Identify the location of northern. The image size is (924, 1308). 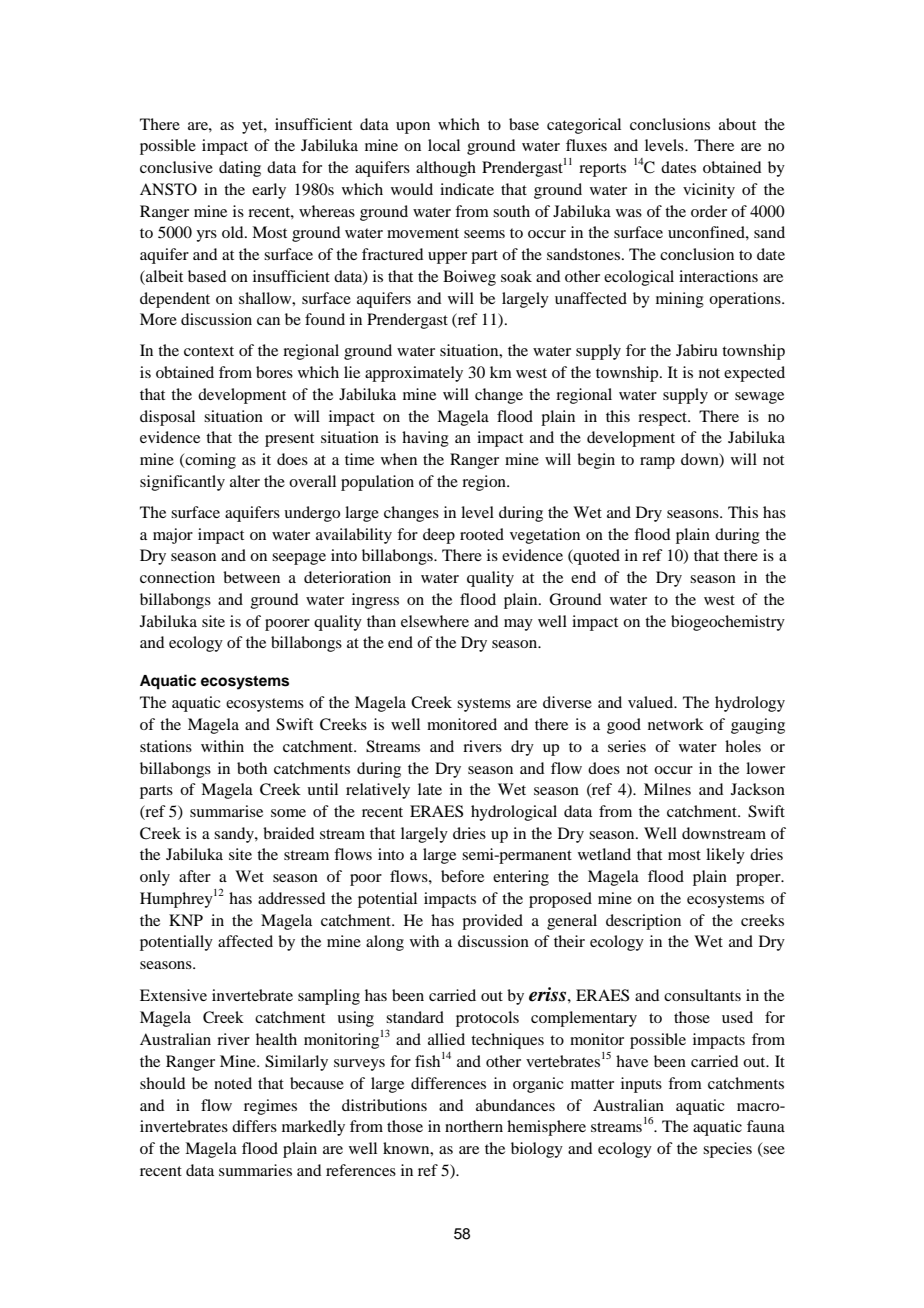
(474, 1126).
